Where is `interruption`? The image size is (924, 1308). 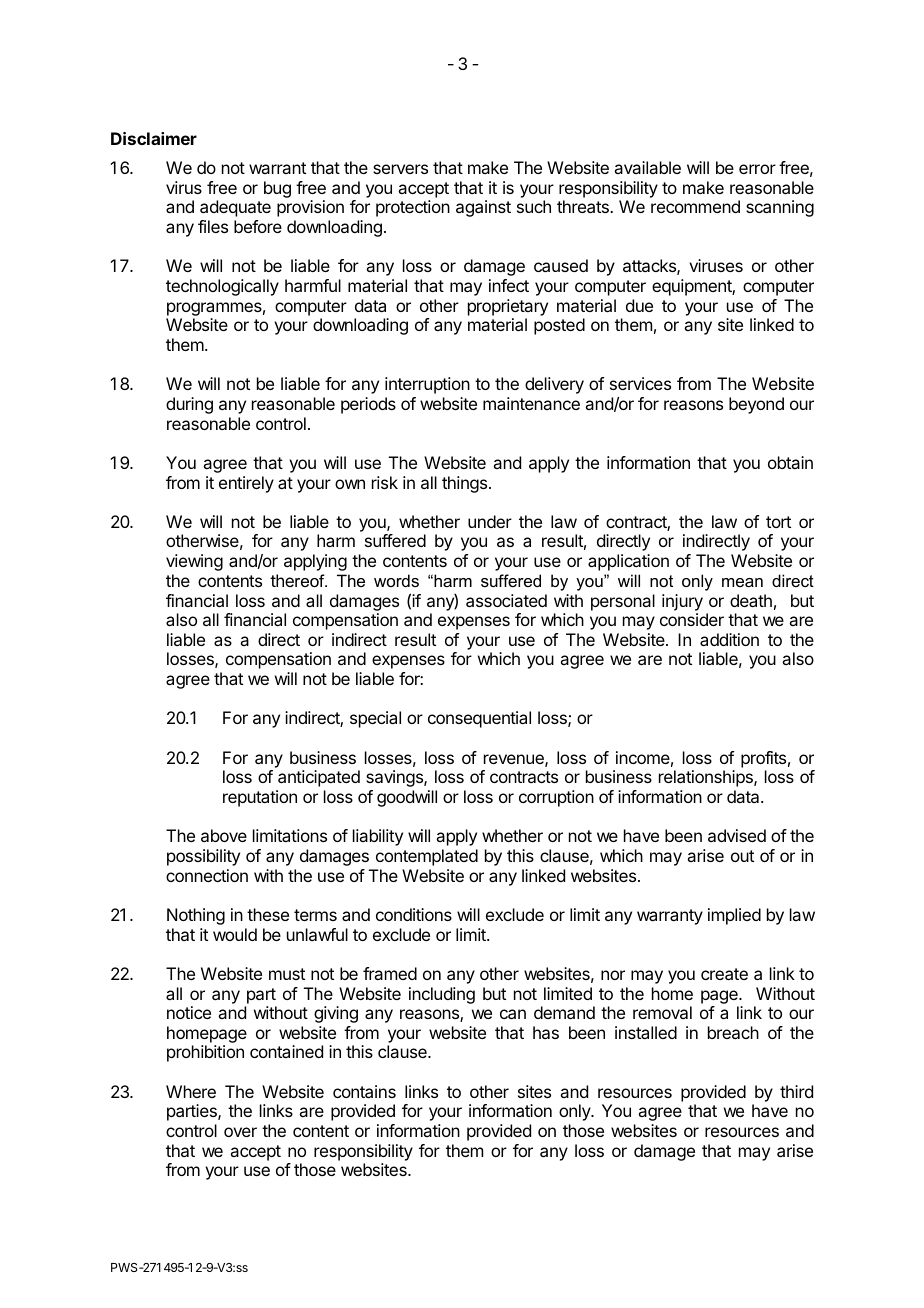 interruption is located at coordinates (427, 385).
